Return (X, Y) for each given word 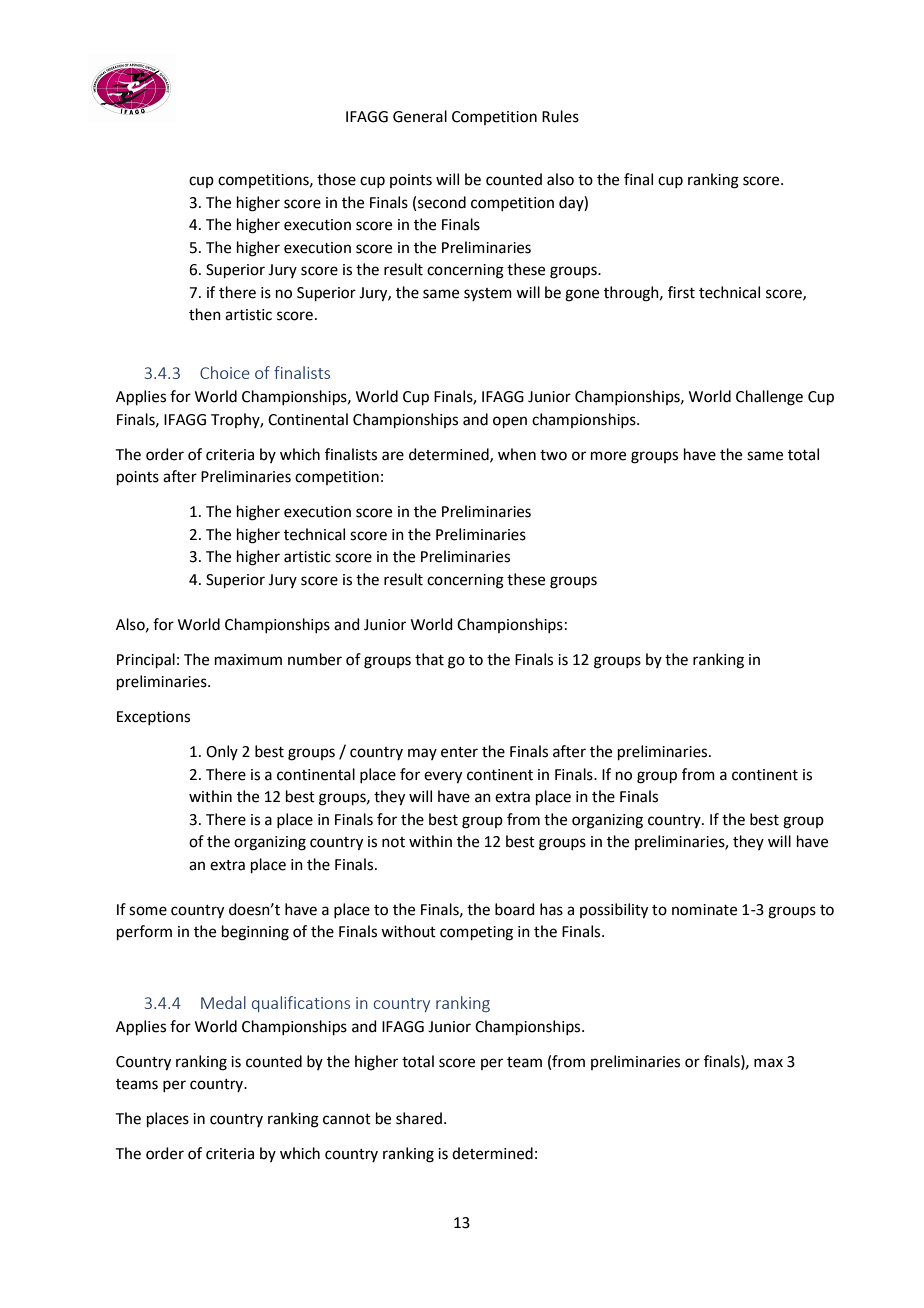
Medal (223, 1002)
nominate (704, 910)
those (336, 179)
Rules (560, 116)
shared (420, 1118)
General (420, 116)
